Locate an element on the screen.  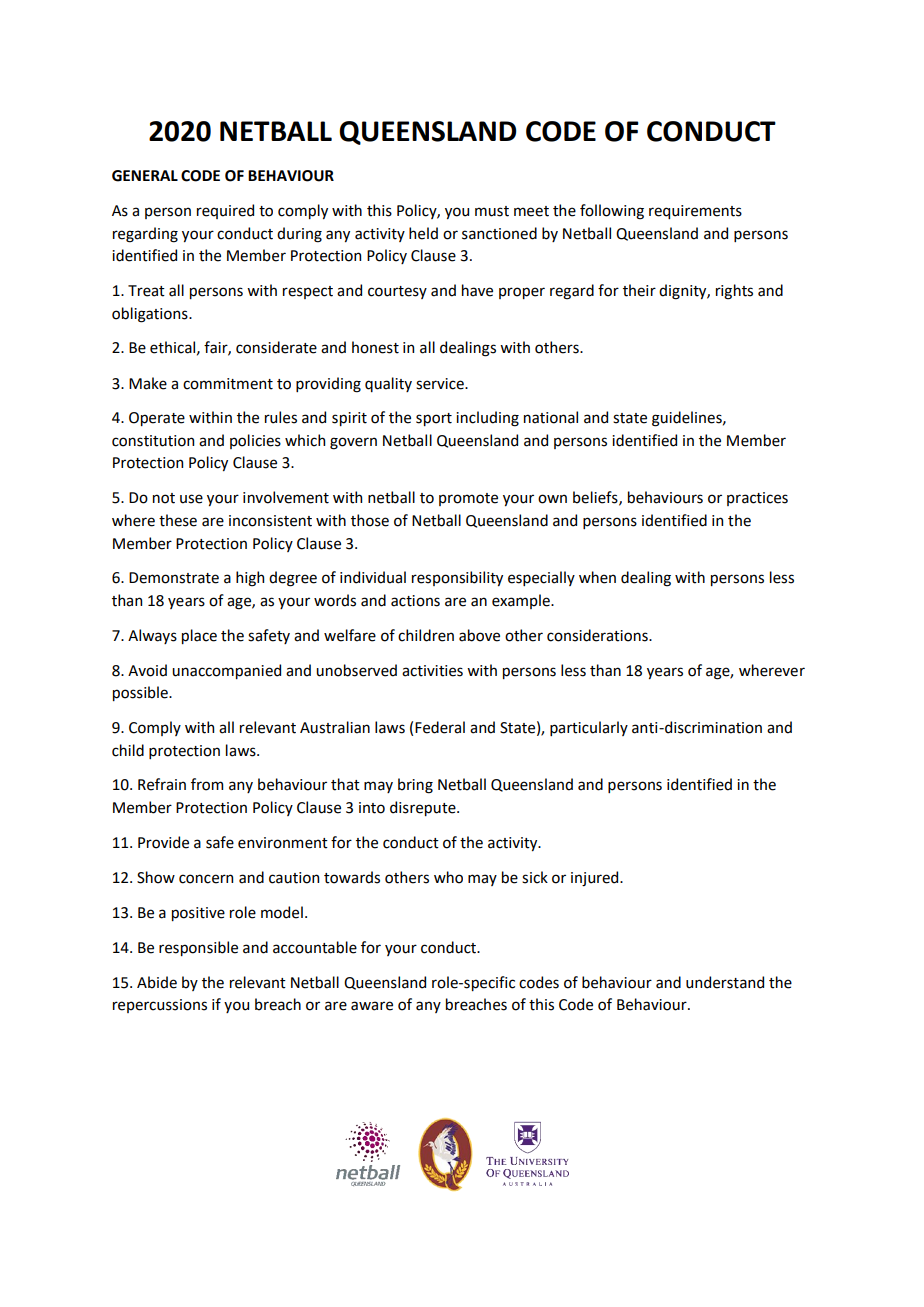
required is located at coordinates (225, 211).
